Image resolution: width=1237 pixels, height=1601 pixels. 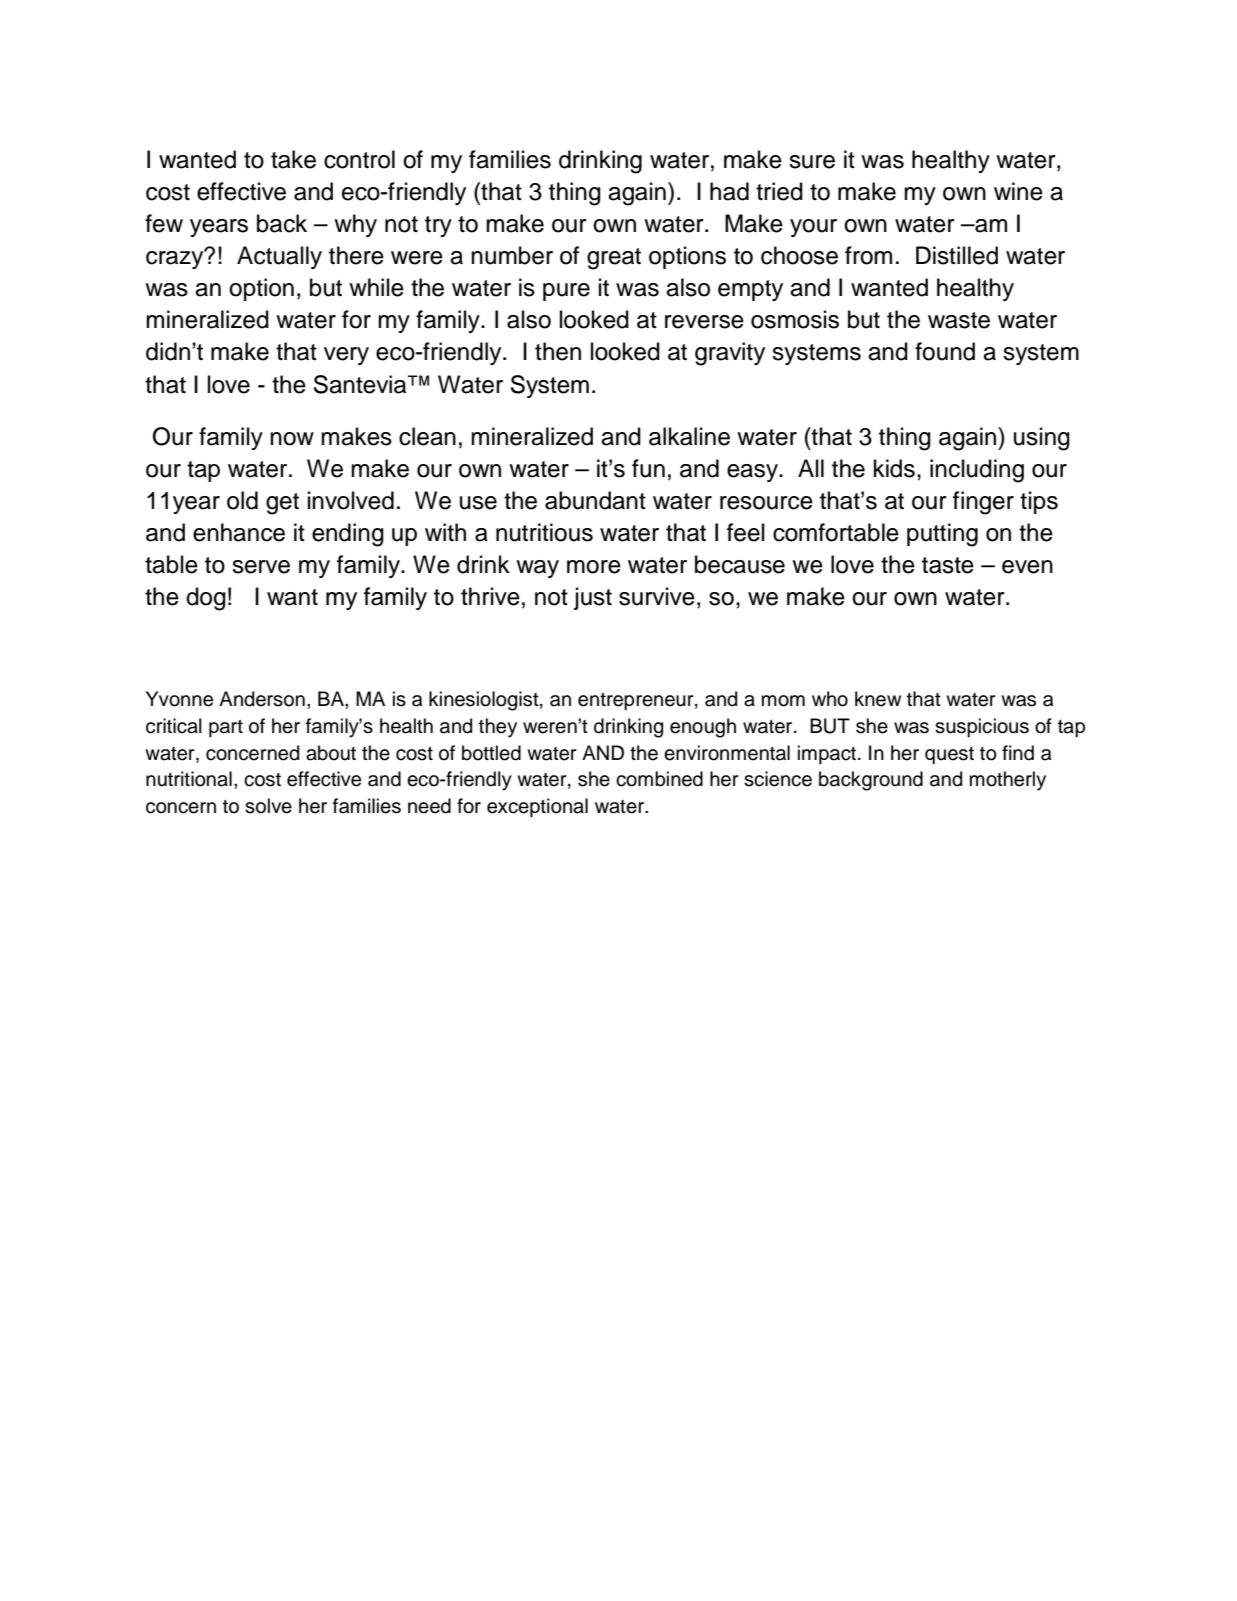 I want to click on abundant, so click(x=595, y=500).
